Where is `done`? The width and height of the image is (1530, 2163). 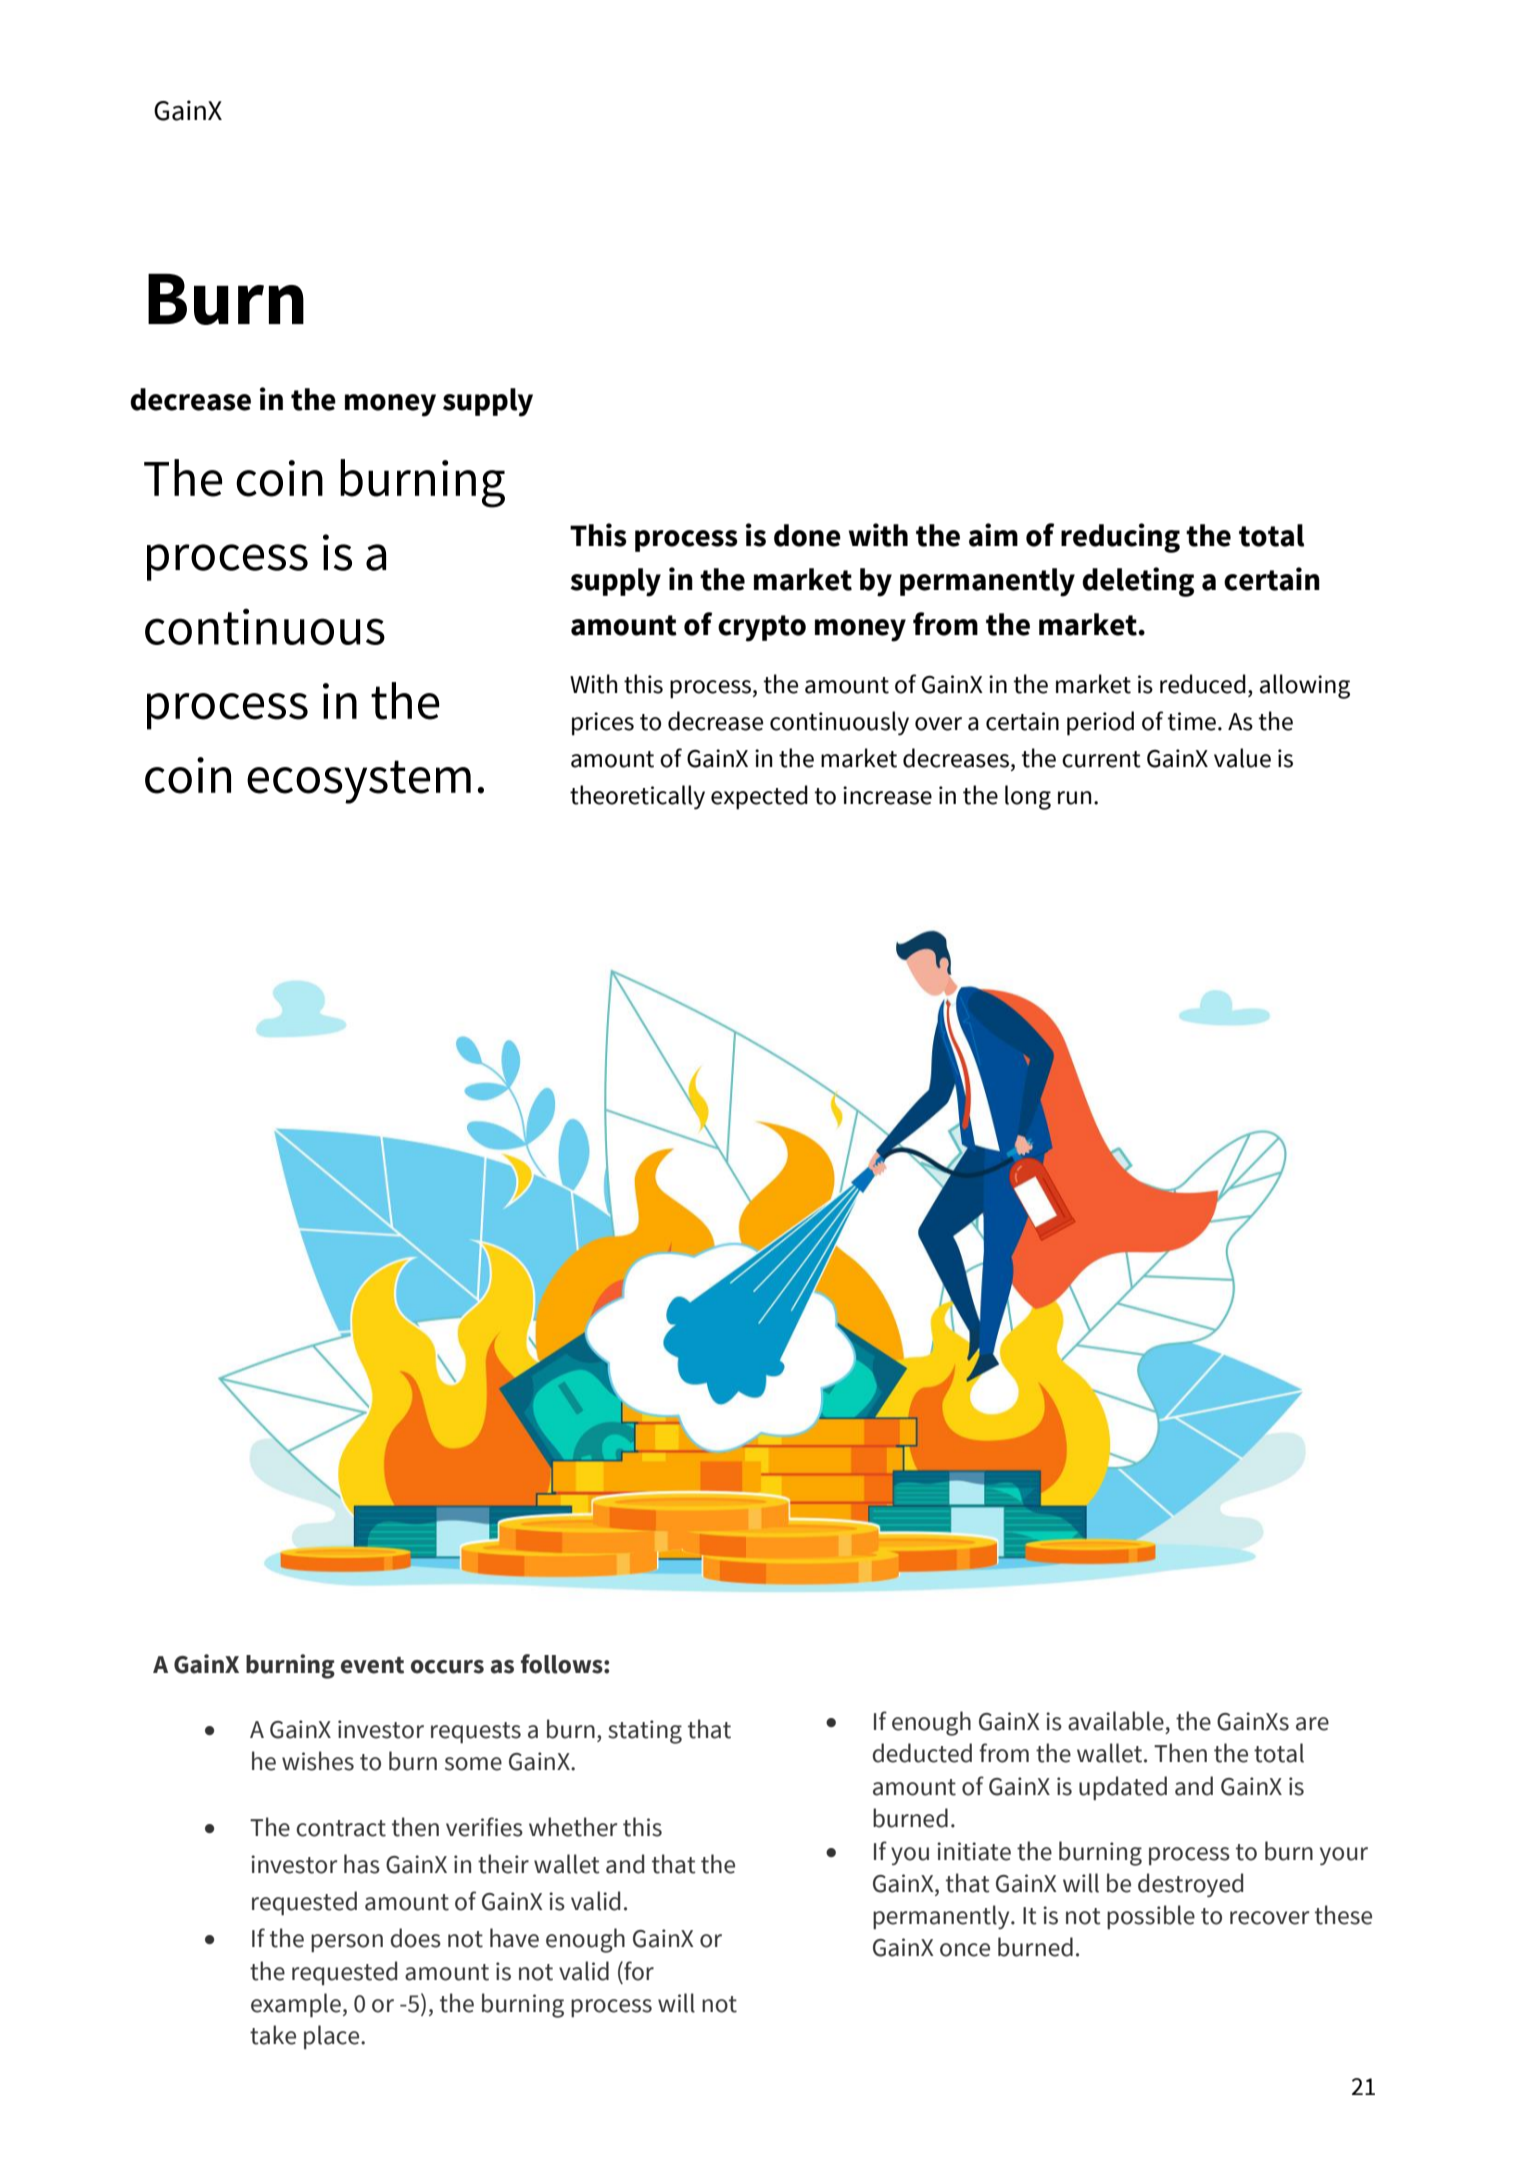
done is located at coordinates (807, 535).
